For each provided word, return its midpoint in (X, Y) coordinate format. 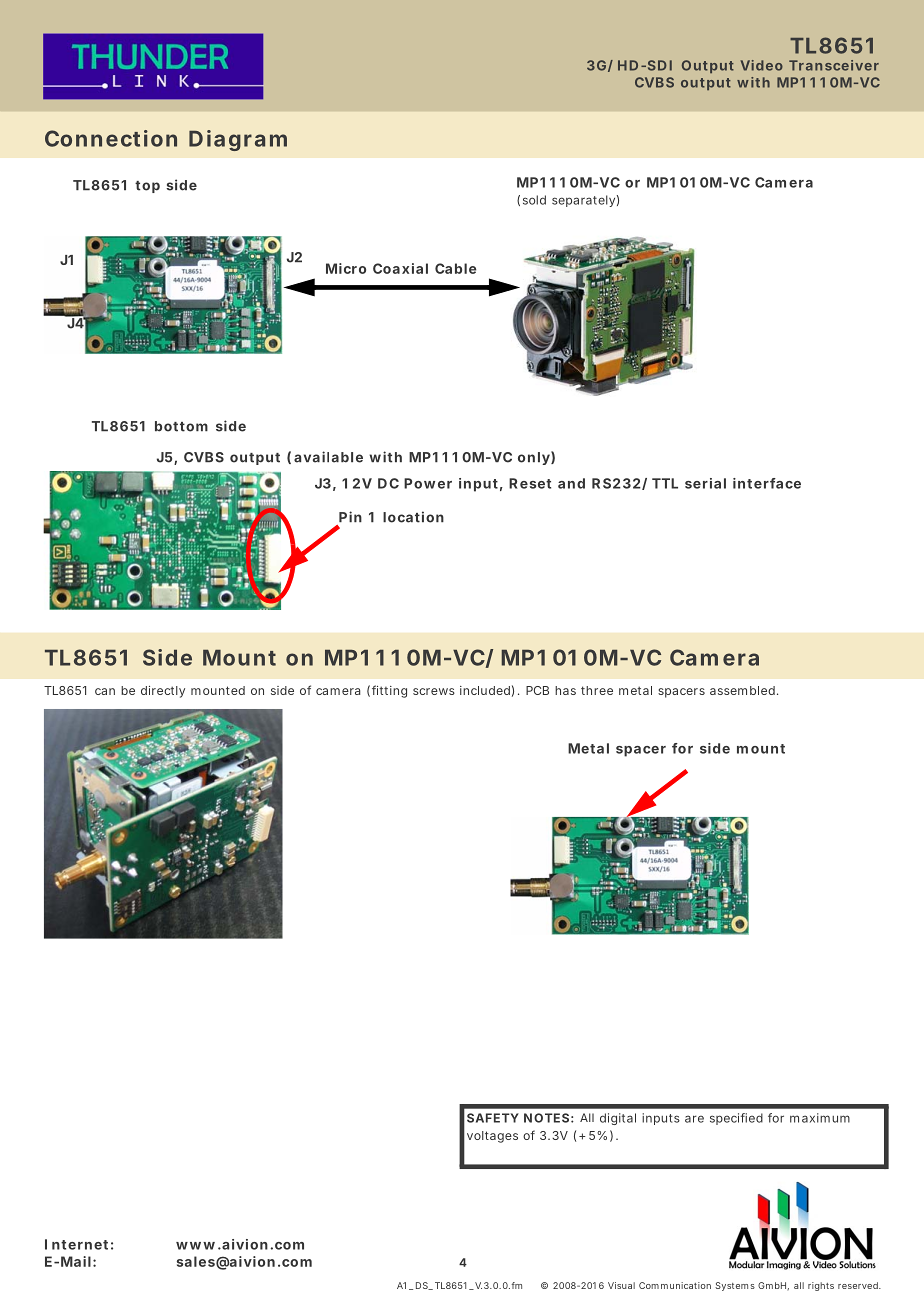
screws (434, 691)
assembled (742, 690)
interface (767, 483)
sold (534, 200)
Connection (111, 138)
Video (762, 65)
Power (428, 483)
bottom (181, 426)
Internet (76, 1244)
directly (163, 692)
